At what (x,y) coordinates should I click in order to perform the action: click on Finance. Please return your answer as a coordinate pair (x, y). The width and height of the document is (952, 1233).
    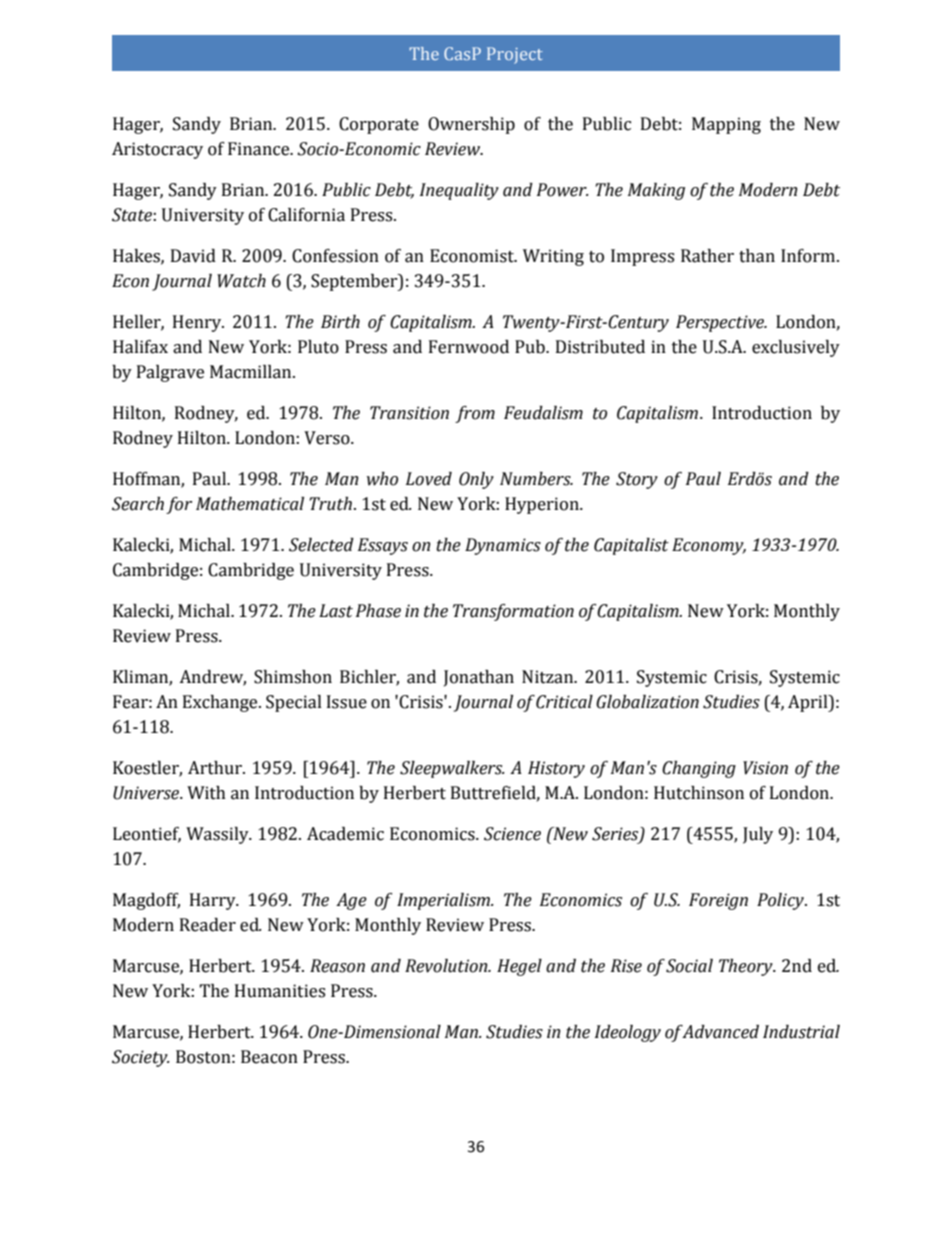
    Looking at the image, I should click on (260, 149).
